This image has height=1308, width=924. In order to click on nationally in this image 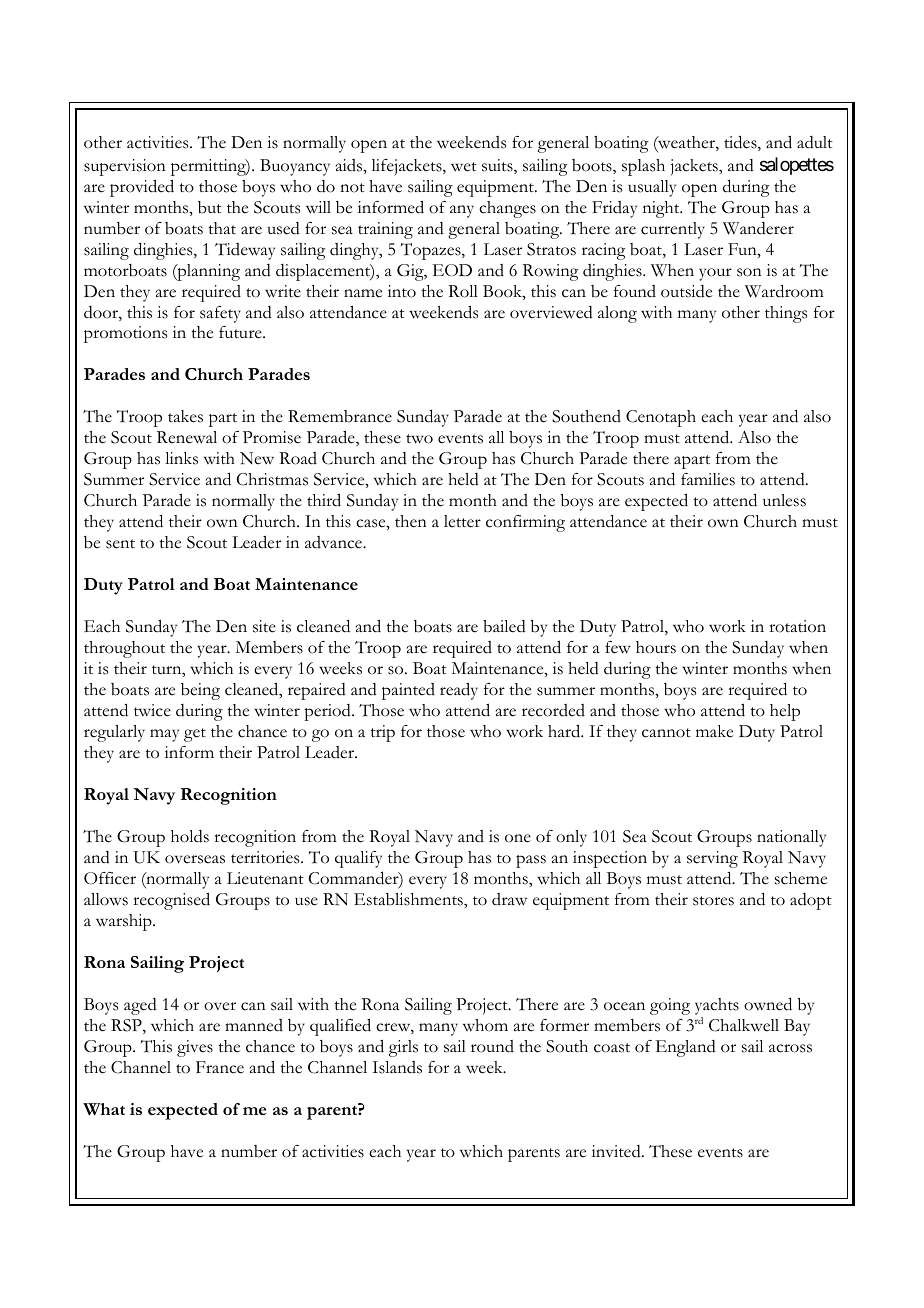, I will do `click(791, 838)`.
